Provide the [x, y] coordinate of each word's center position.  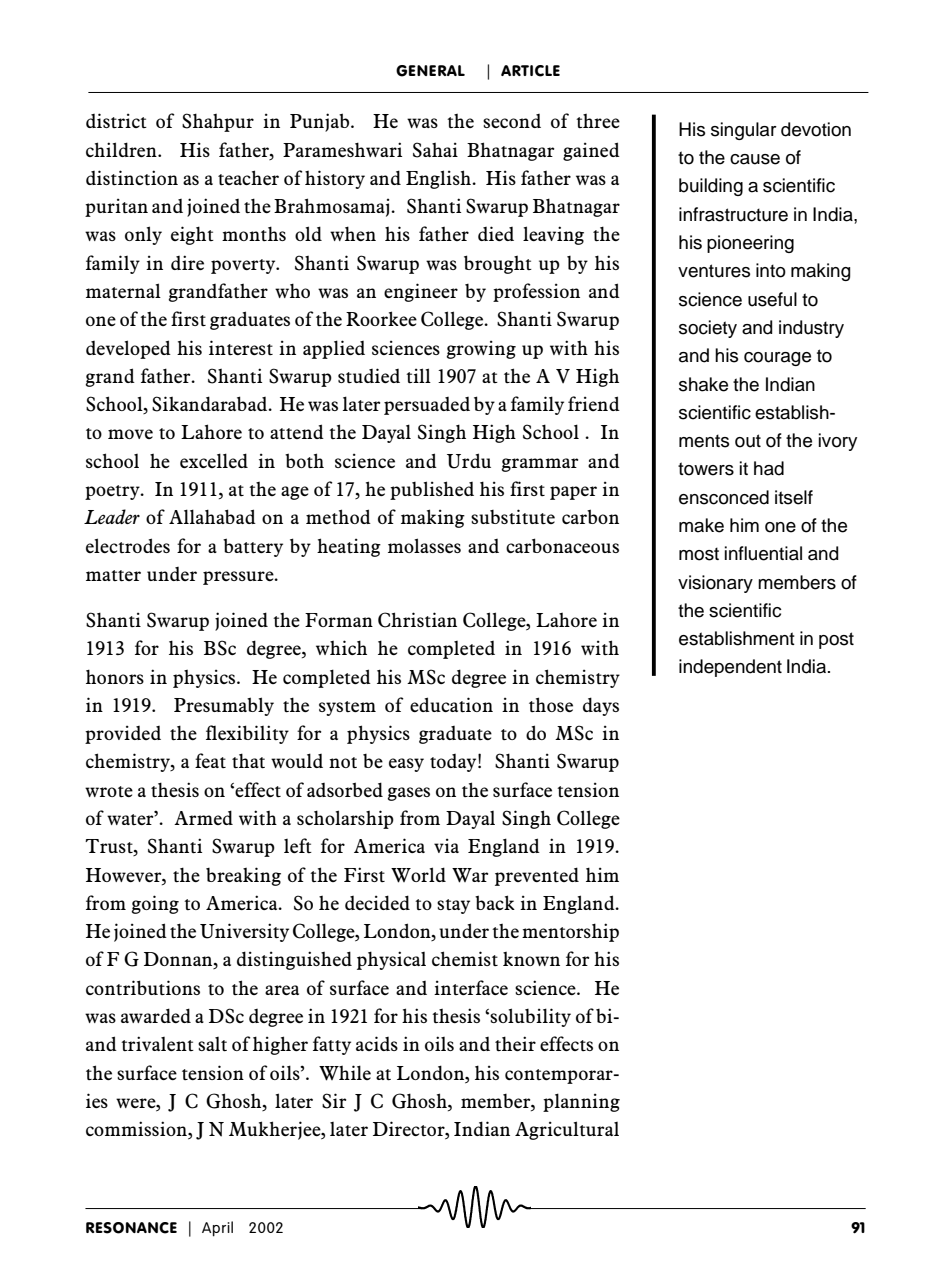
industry [811, 329]
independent [730, 668]
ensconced [724, 497]
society [708, 329]
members [797, 582]
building [711, 187]
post [836, 640]
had [769, 468]
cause [755, 159]
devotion [816, 129]
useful [772, 299]
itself [794, 497]
